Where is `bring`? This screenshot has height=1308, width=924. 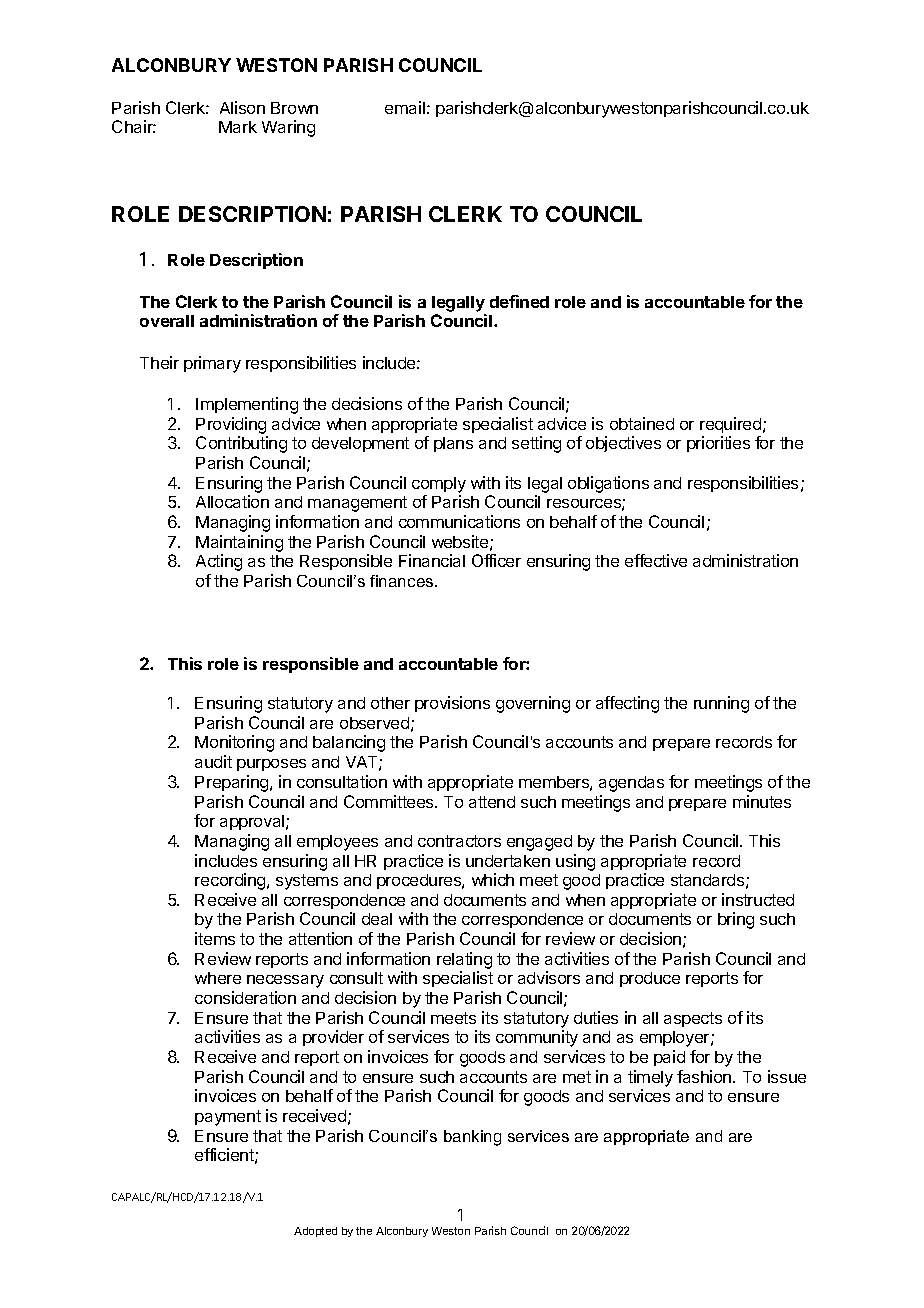 bring is located at coordinates (736, 920).
